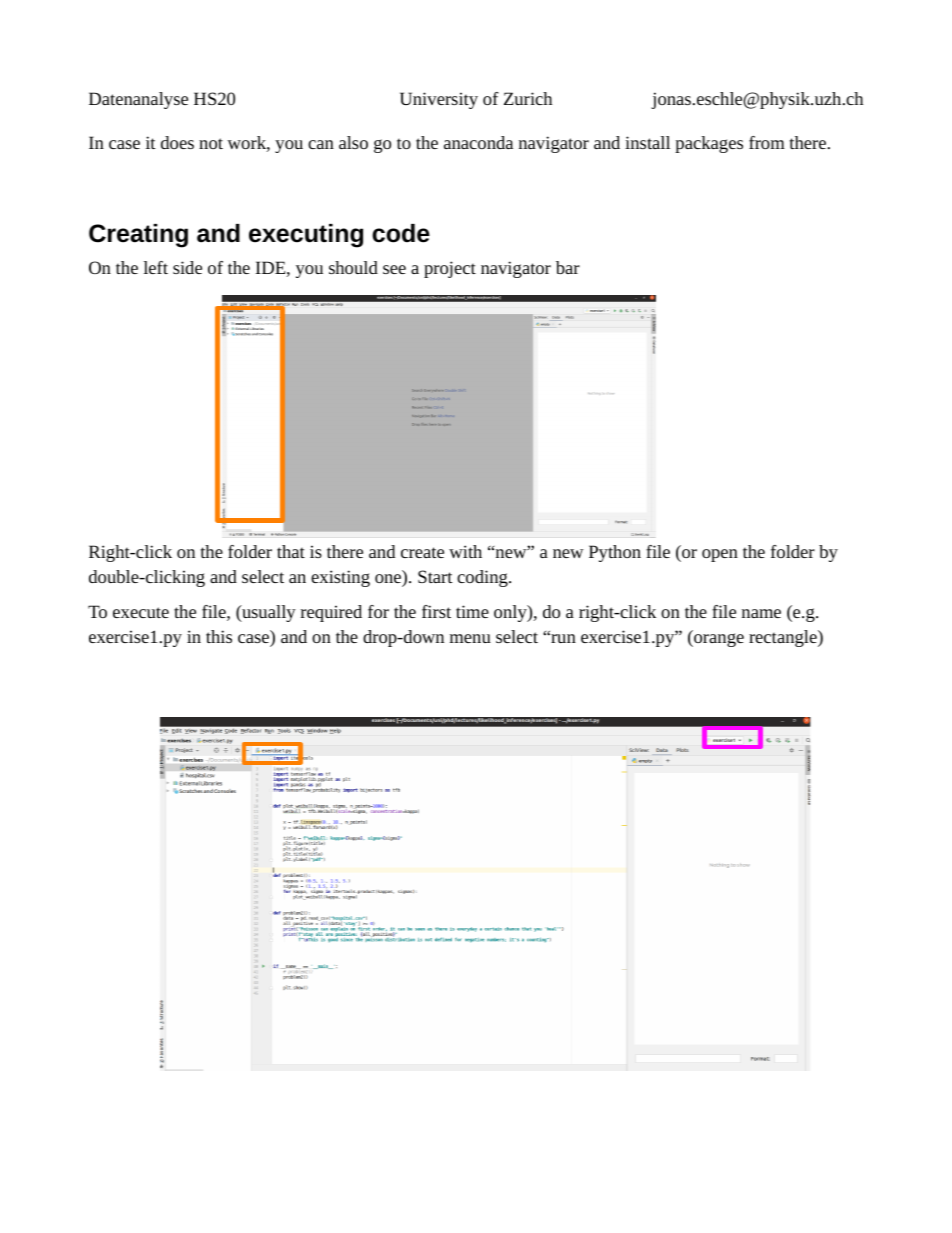 Image resolution: width=952 pixels, height=1233 pixels. What do you see at coordinates (709, 144) in the page?
I see `packages` at bounding box center [709, 144].
